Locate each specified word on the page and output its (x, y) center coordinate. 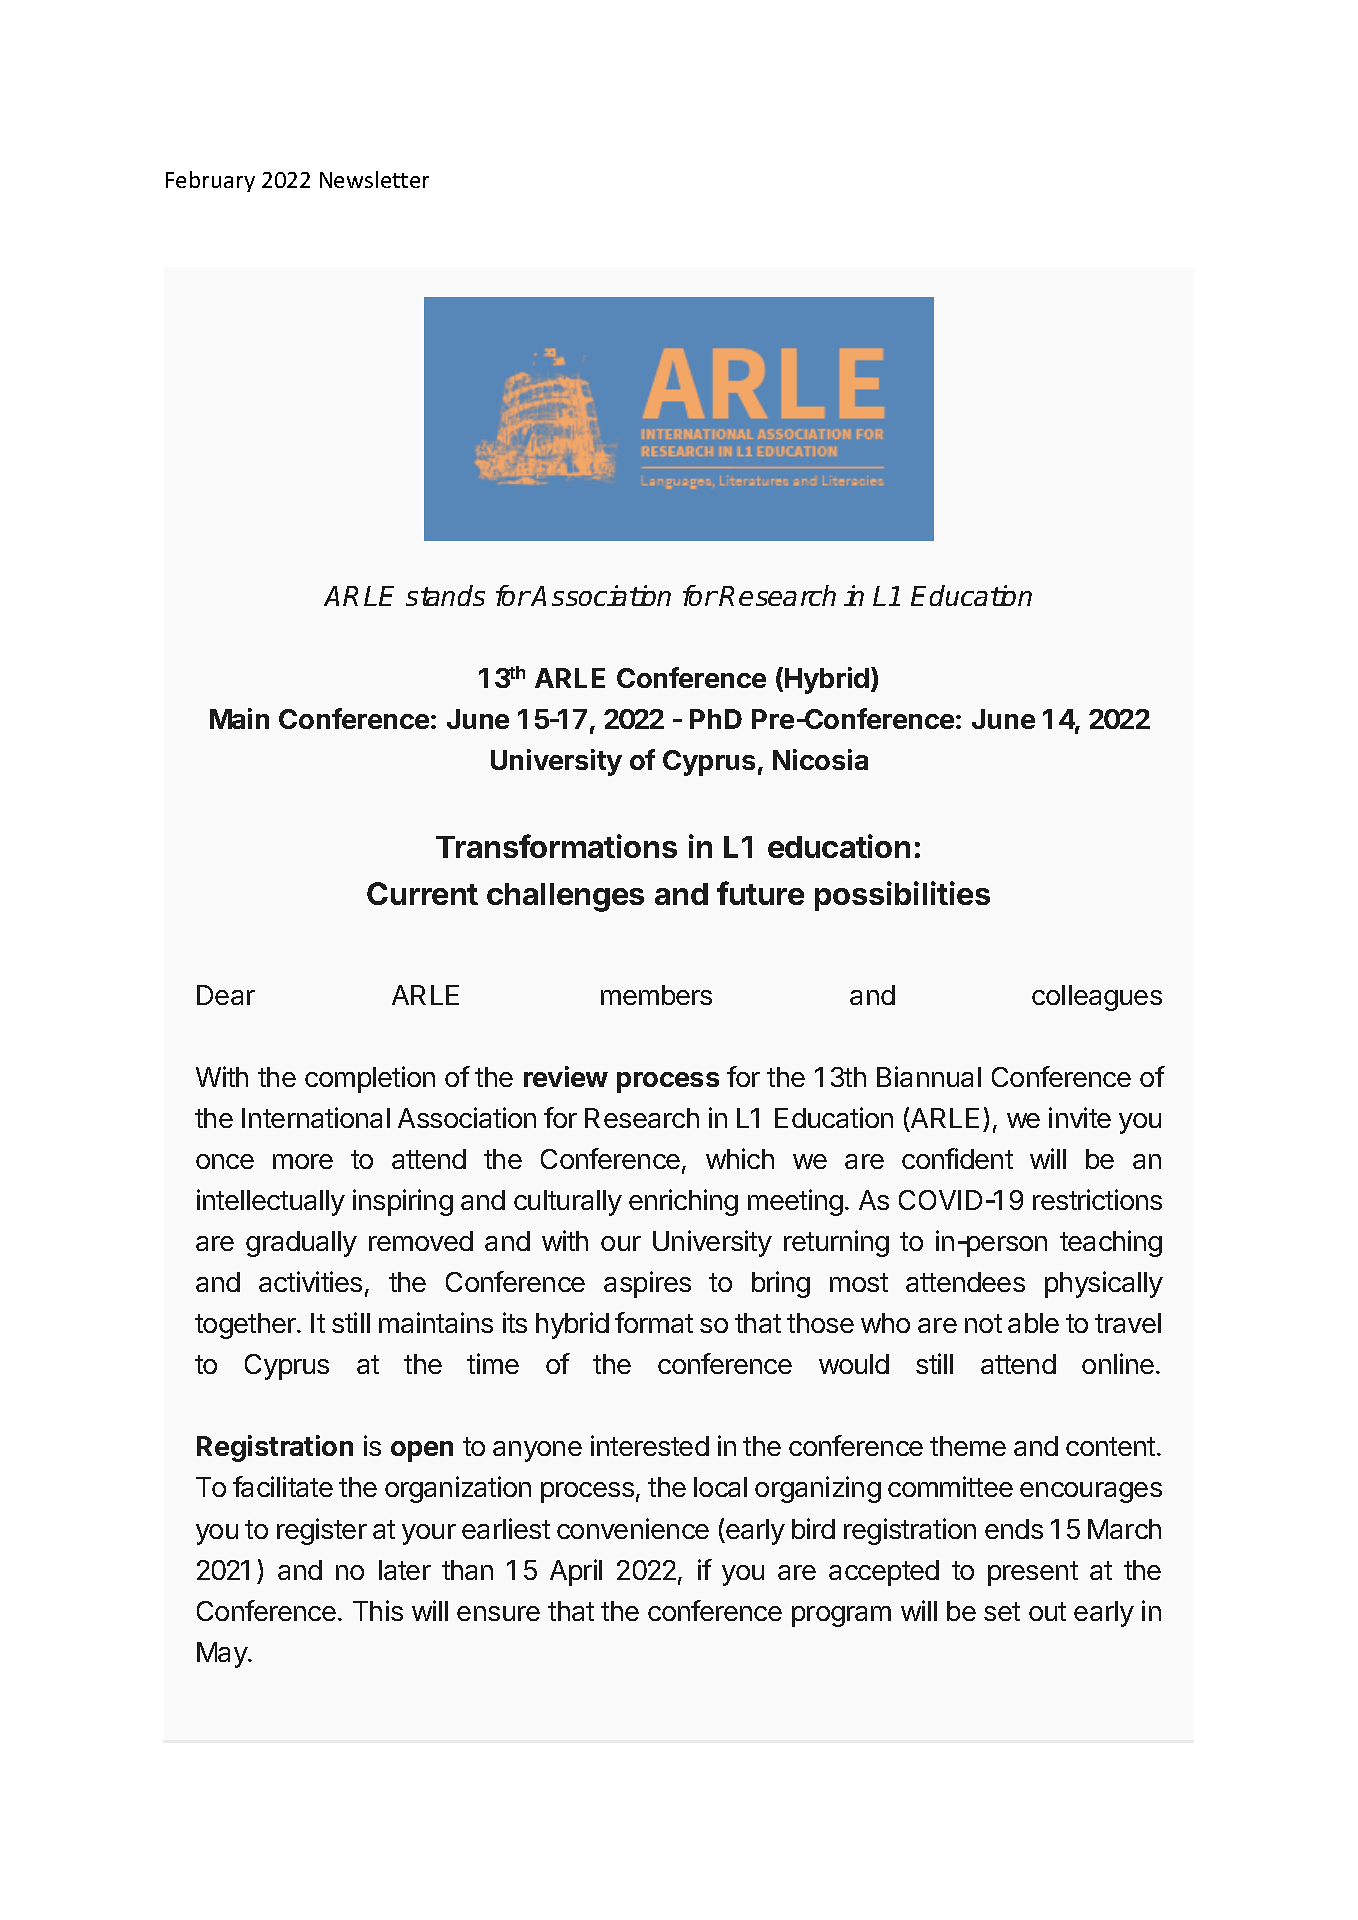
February (210, 181)
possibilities (902, 896)
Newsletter (374, 179)
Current (422, 893)
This (378, 1610)
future (760, 893)
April (576, 1572)
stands (445, 595)
